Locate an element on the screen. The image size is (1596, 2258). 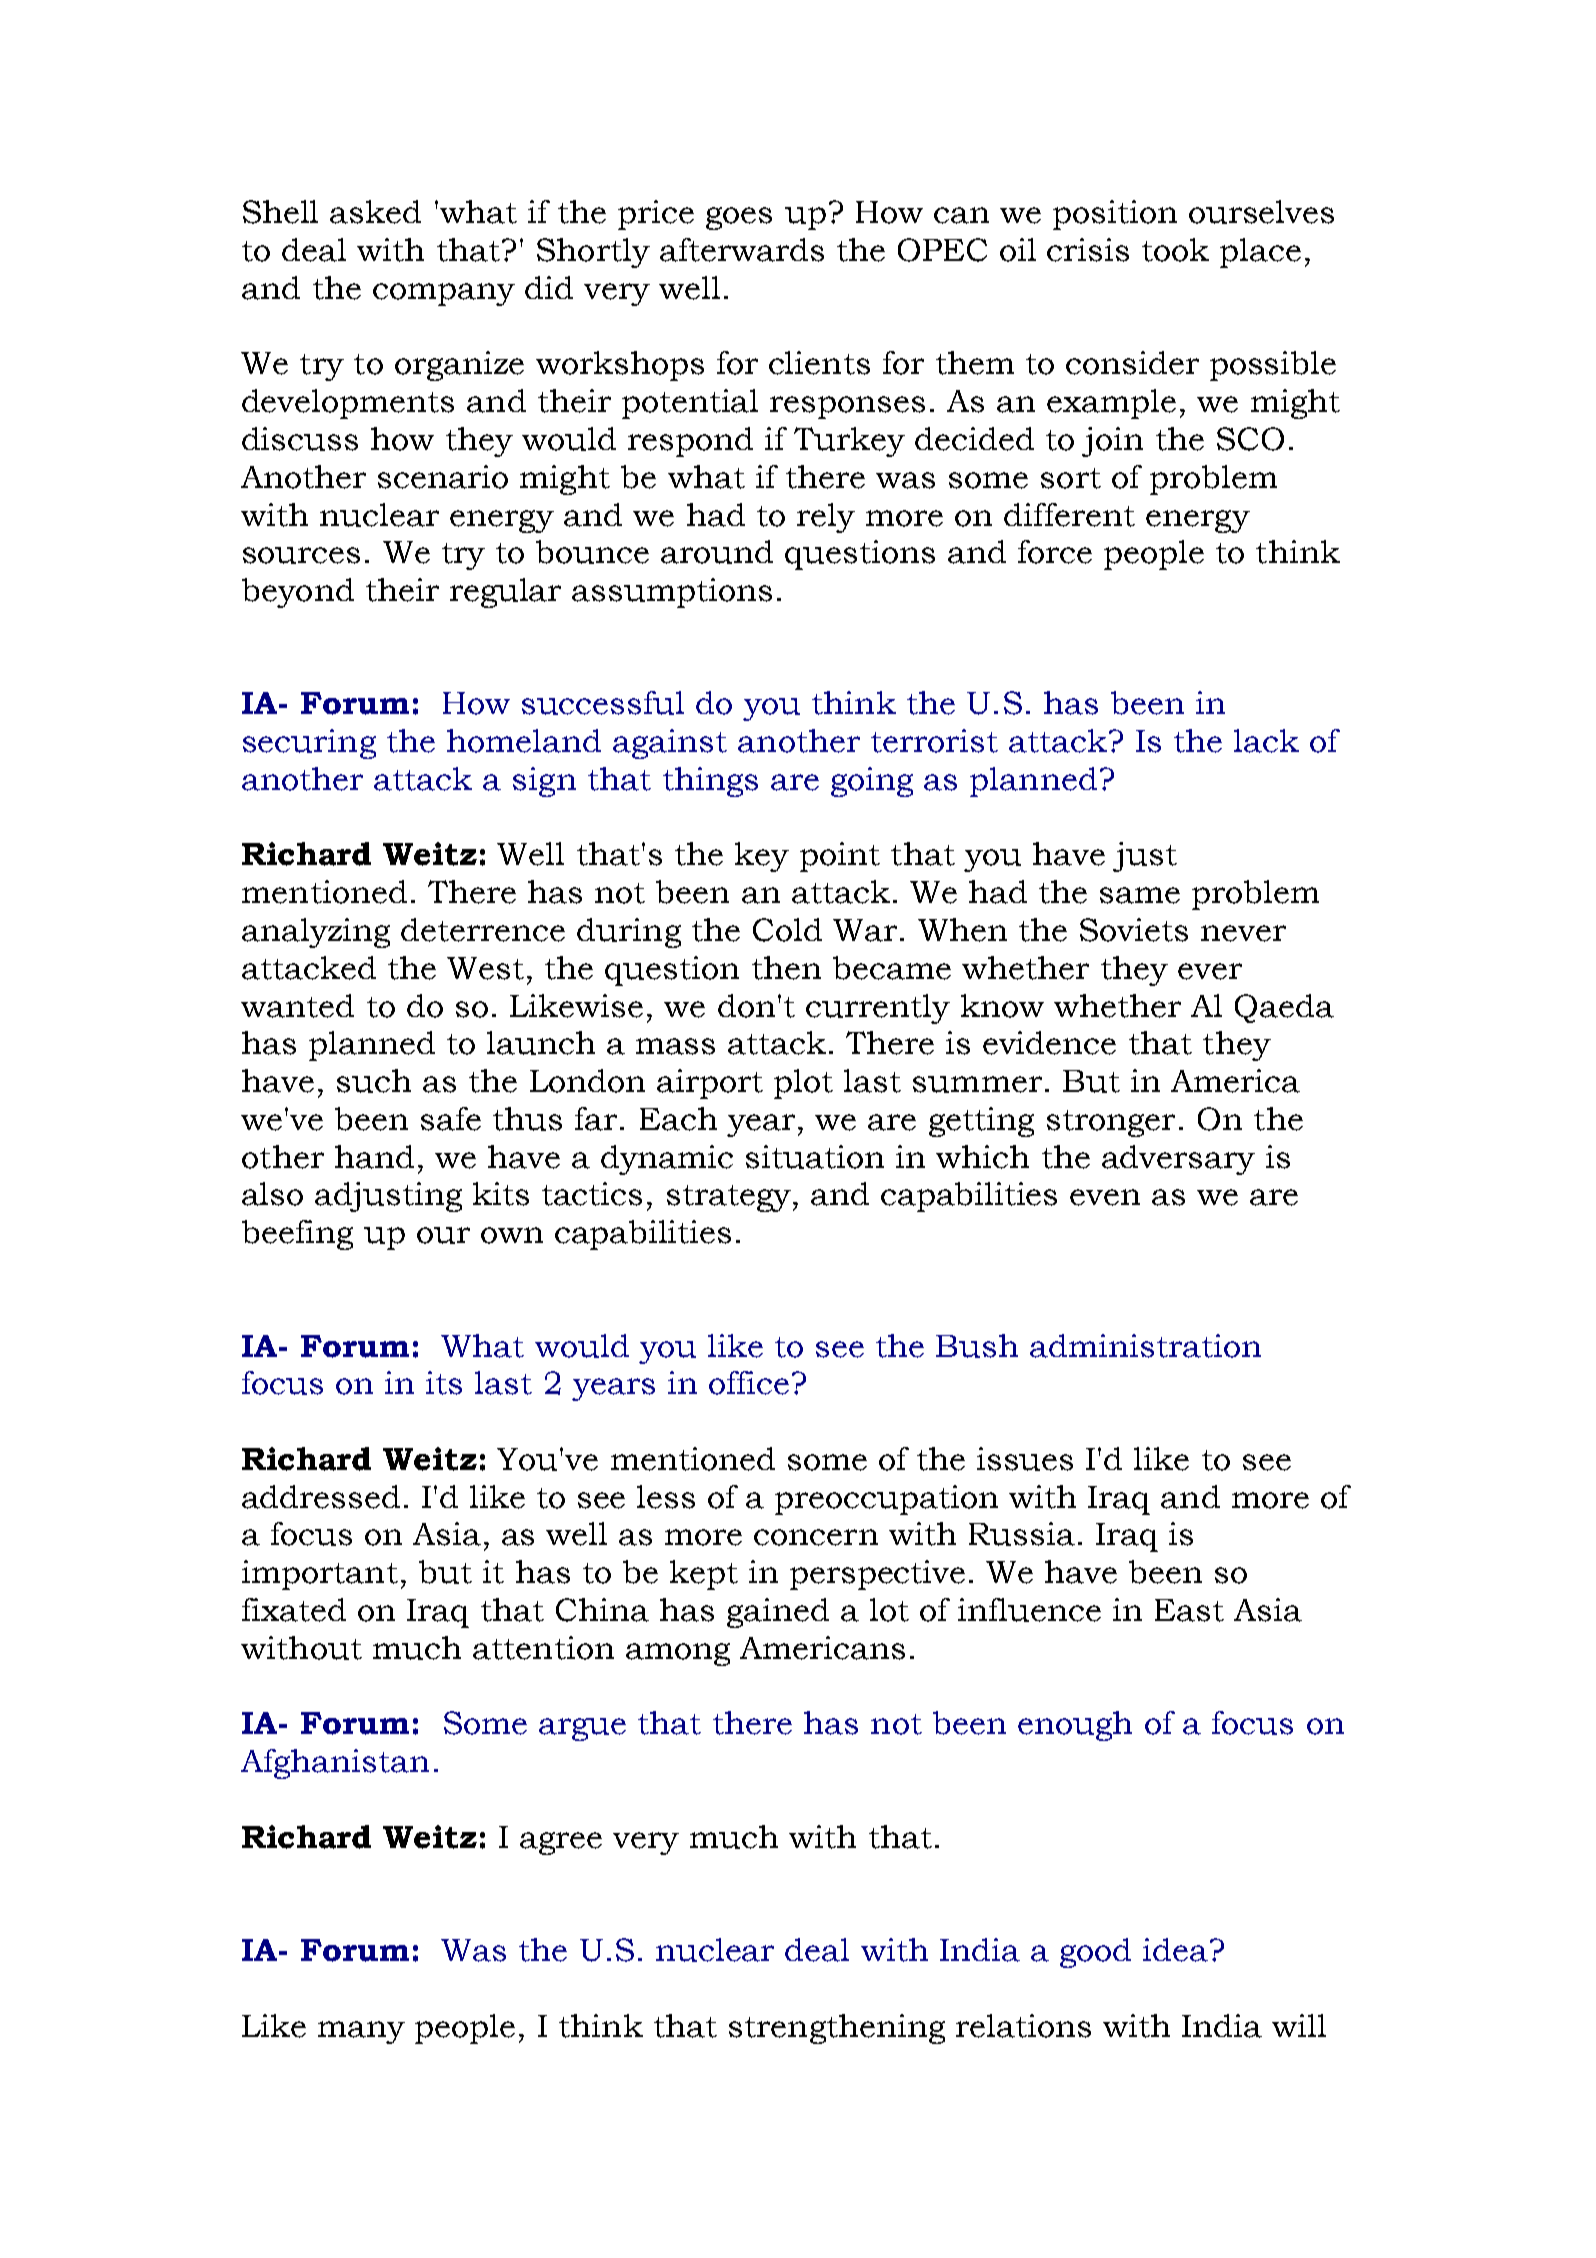
administration is located at coordinates (1145, 1346).
